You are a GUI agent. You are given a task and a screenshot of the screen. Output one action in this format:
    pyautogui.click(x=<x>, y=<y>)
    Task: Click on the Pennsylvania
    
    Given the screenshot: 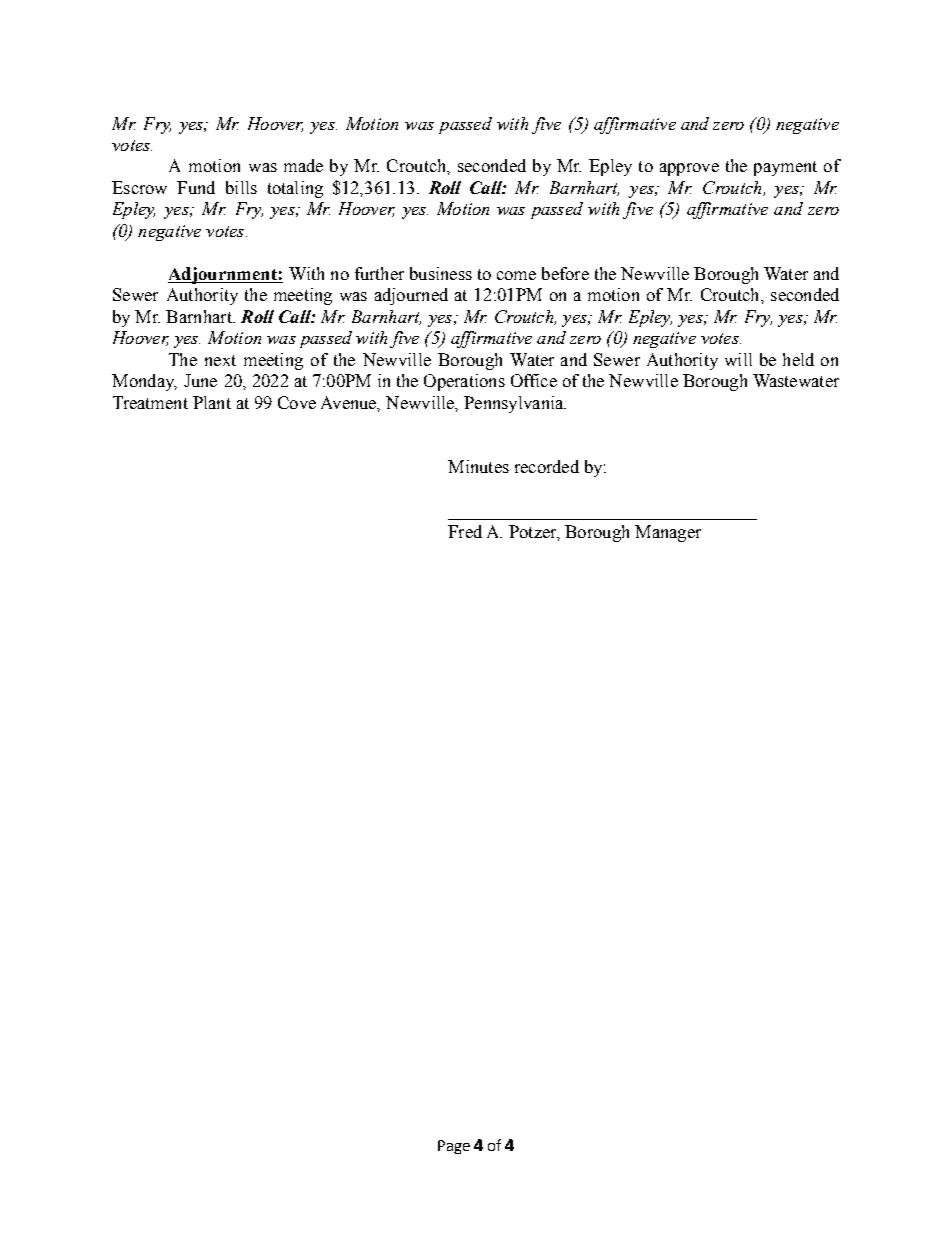 What is the action you would take?
    pyautogui.click(x=515, y=404)
